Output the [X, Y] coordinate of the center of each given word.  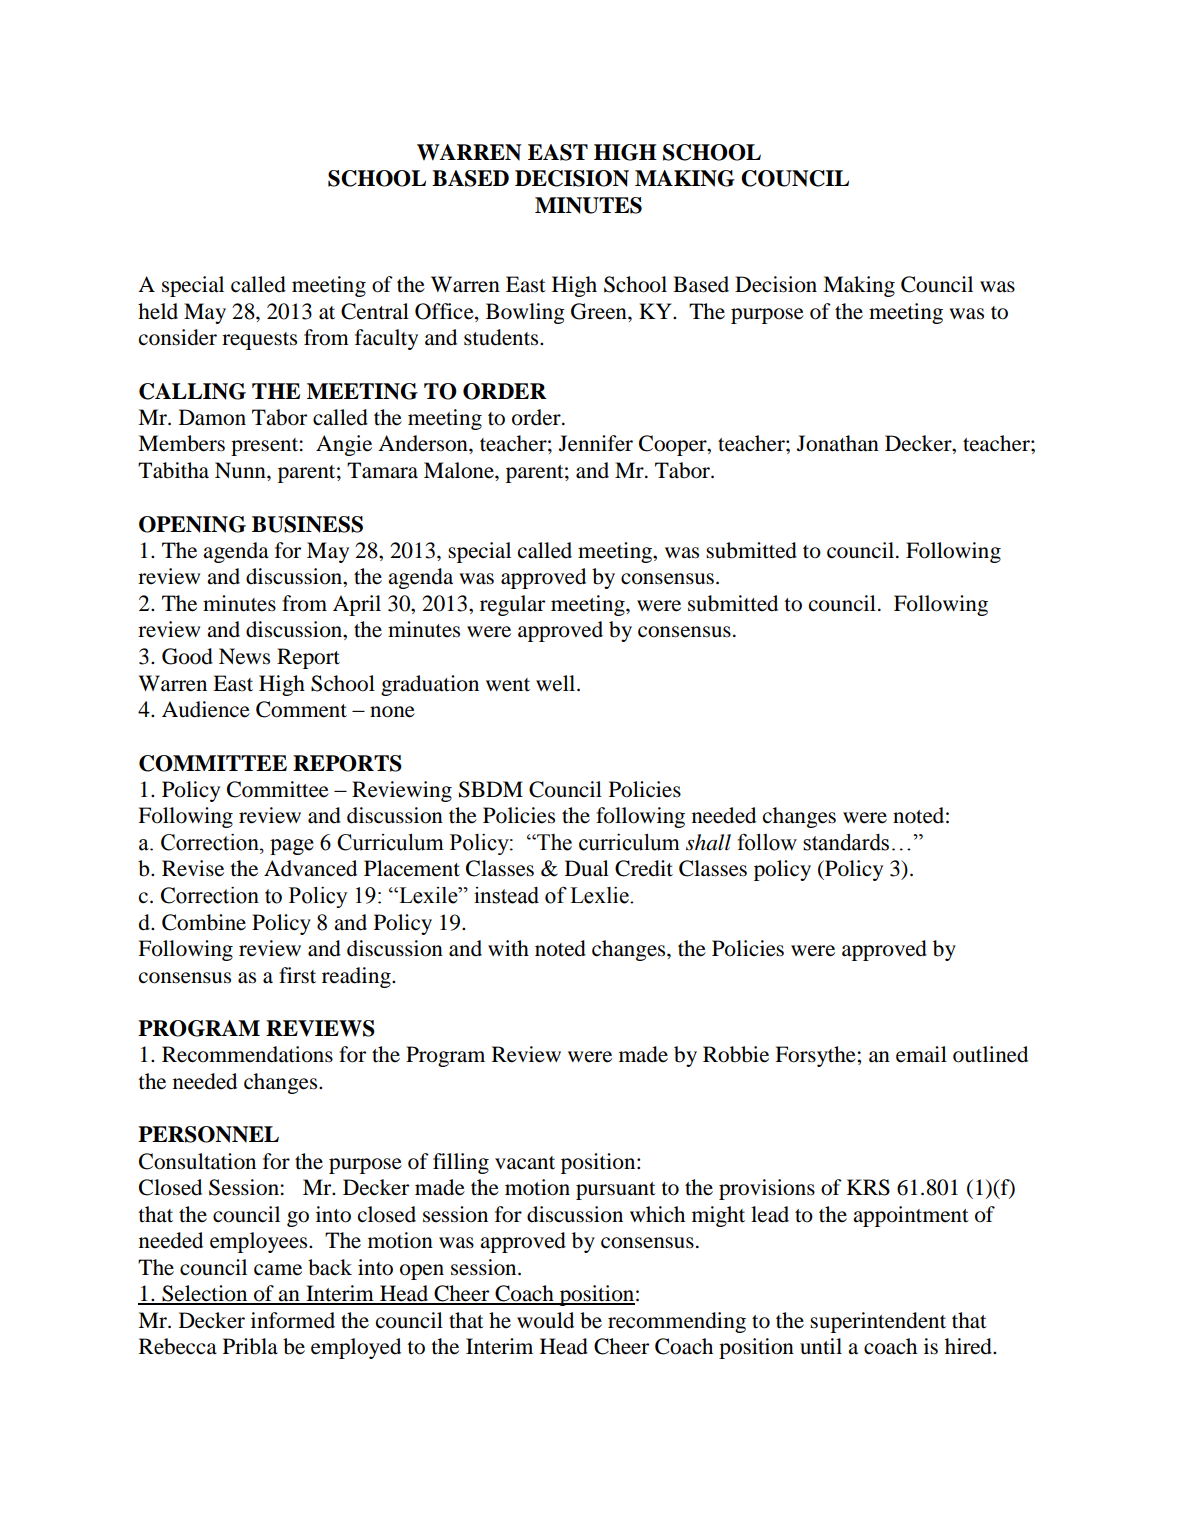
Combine [204, 922]
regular [512, 605]
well [557, 683]
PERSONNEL [208, 1134]
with [508, 948]
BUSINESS [307, 524]
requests [259, 341]
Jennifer [596, 443]
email [921, 1054]
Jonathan [838, 443]
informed [293, 1320]
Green [600, 311]
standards [846, 842]
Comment [301, 709]
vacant [525, 1163]
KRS [868, 1187]
